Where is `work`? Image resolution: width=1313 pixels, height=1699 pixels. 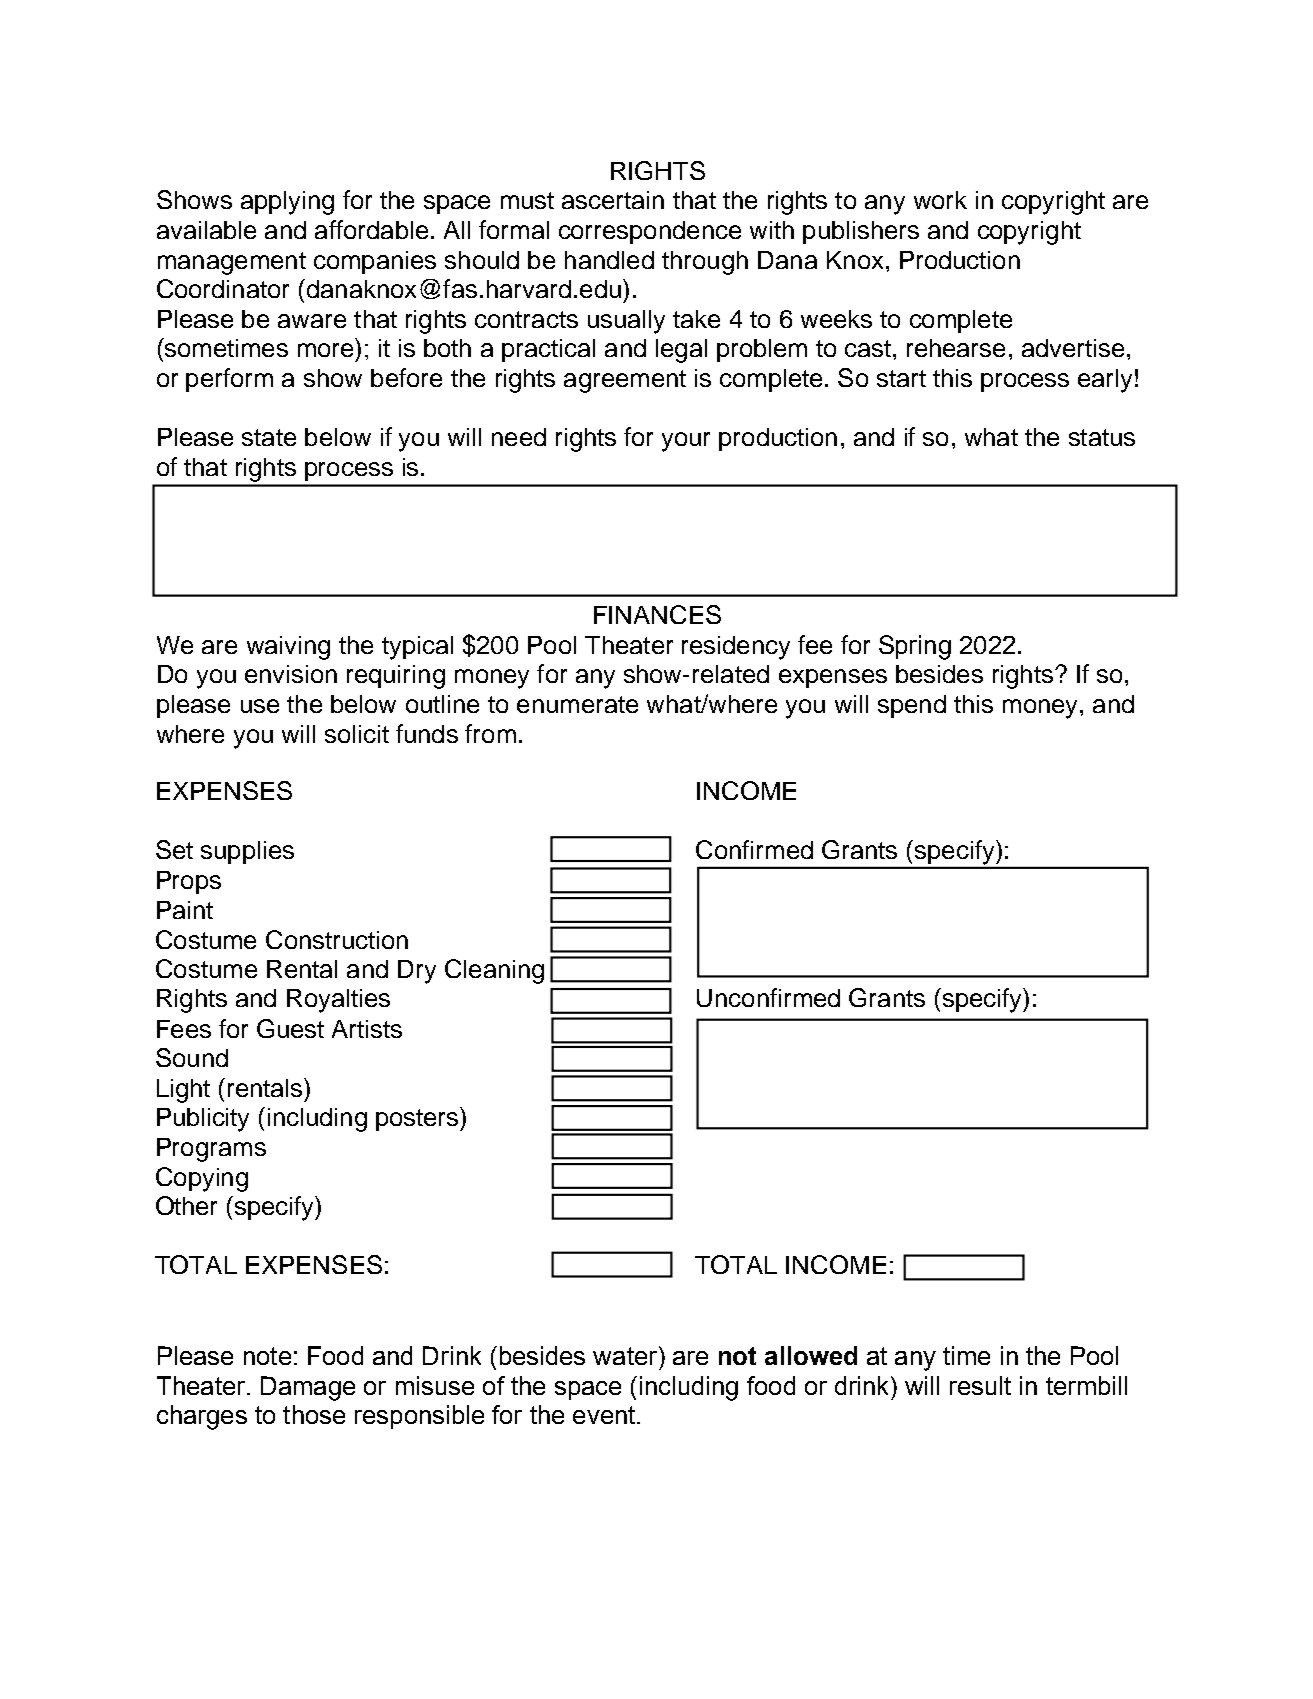 work is located at coordinates (940, 200).
